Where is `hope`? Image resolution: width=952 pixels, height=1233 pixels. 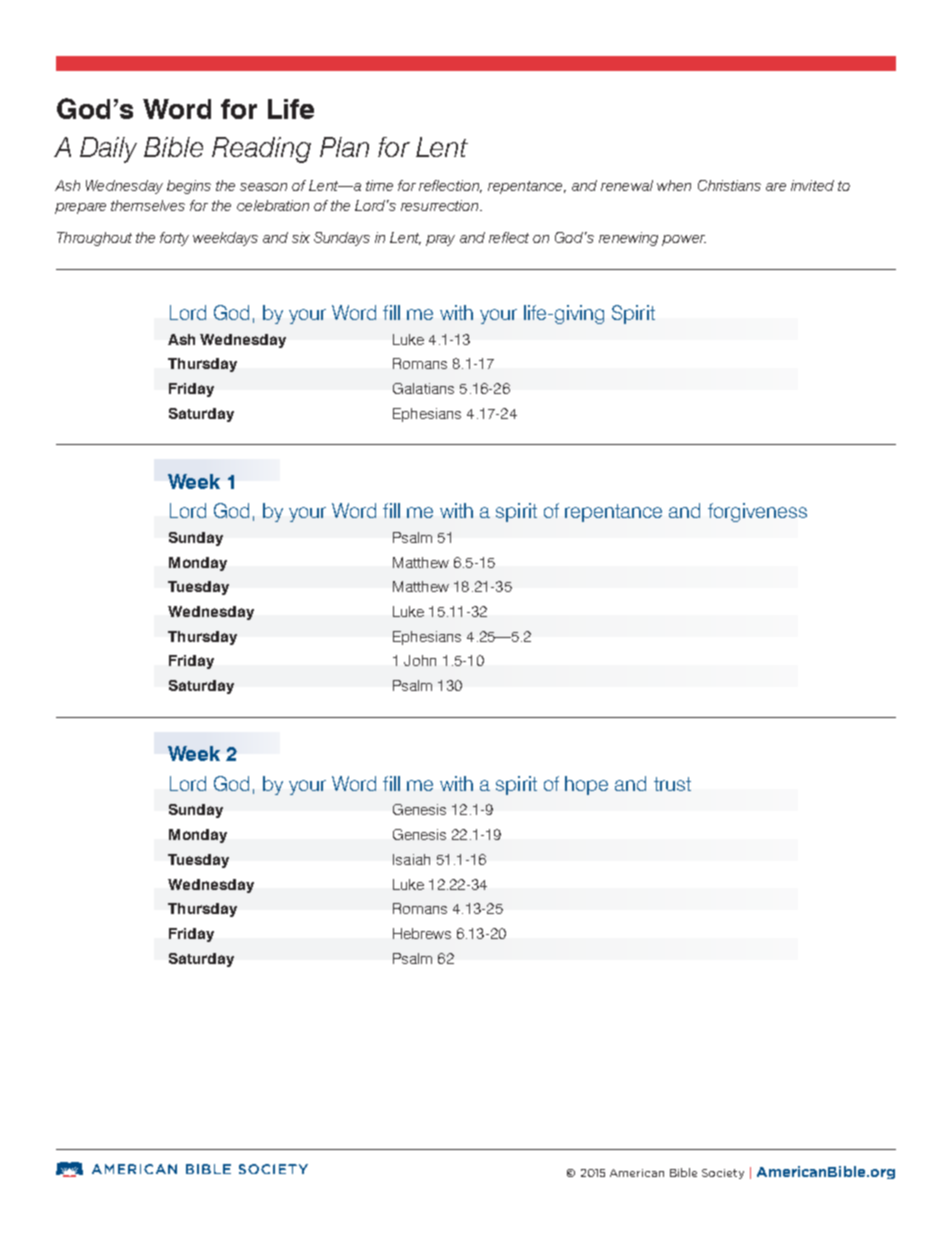
hope is located at coordinates (586, 785).
